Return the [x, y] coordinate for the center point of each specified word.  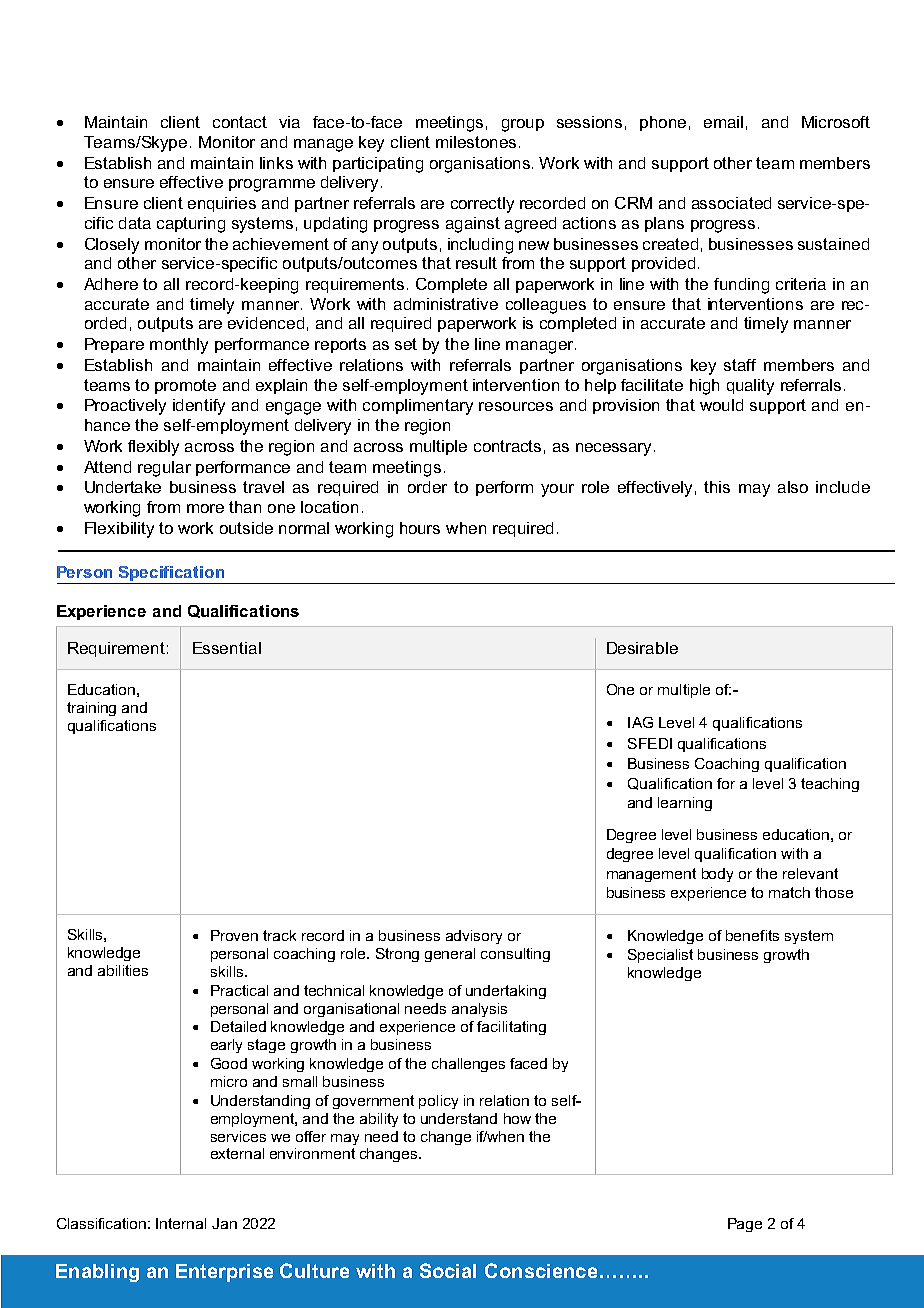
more [205, 508]
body [717, 875]
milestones [476, 142]
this [717, 487]
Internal [181, 1223]
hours [420, 528]
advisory [474, 937]
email [723, 122]
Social [448, 1270]
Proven [234, 935]
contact [240, 122]
